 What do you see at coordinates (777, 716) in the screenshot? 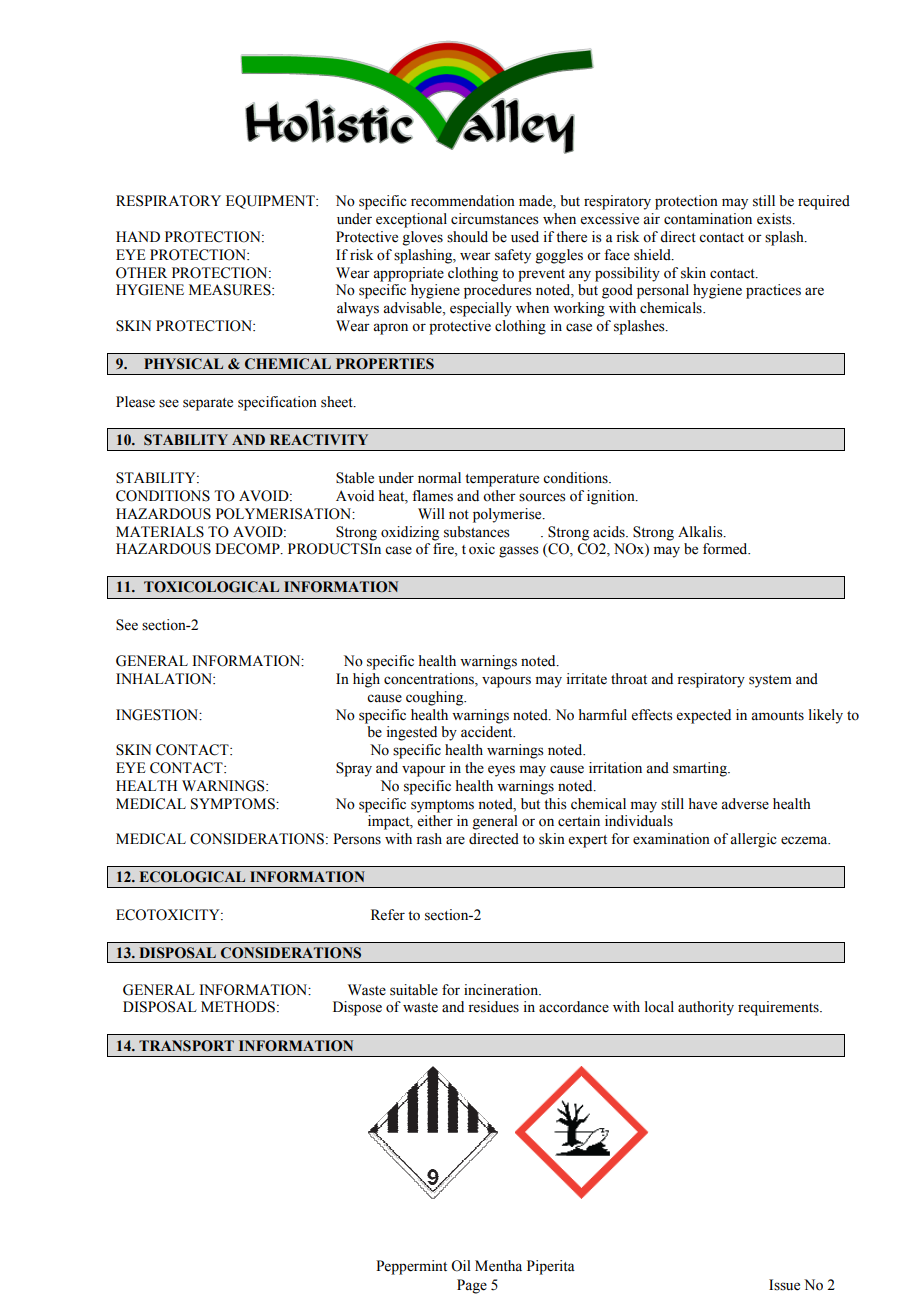
I see `amounts` at bounding box center [777, 716].
